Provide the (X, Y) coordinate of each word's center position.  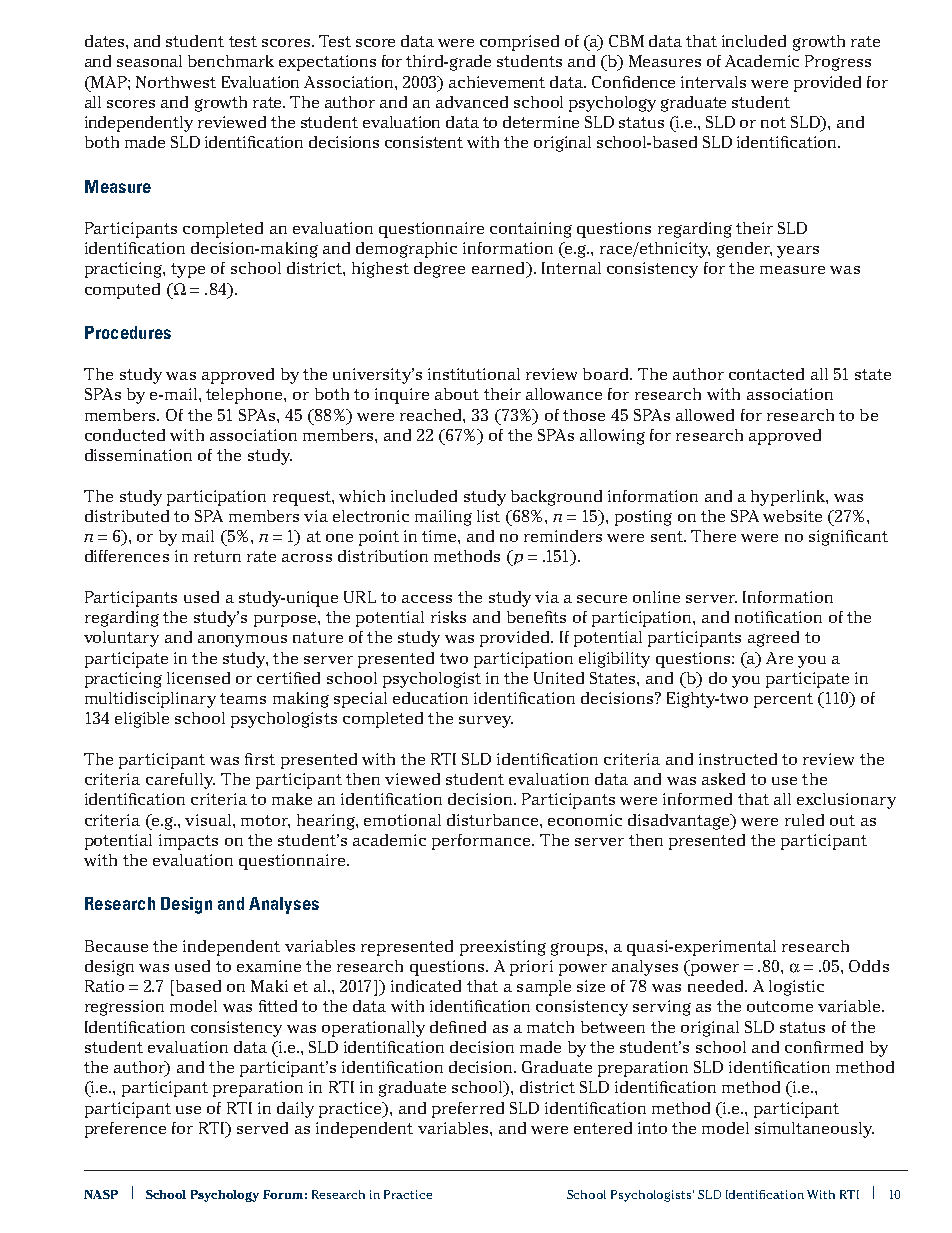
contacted (766, 374)
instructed (738, 759)
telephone (245, 396)
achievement (497, 82)
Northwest (176, 82)
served (262, 1128)
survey (486, 722)
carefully (180, 781)
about (457, 394)
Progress (838, 63)
